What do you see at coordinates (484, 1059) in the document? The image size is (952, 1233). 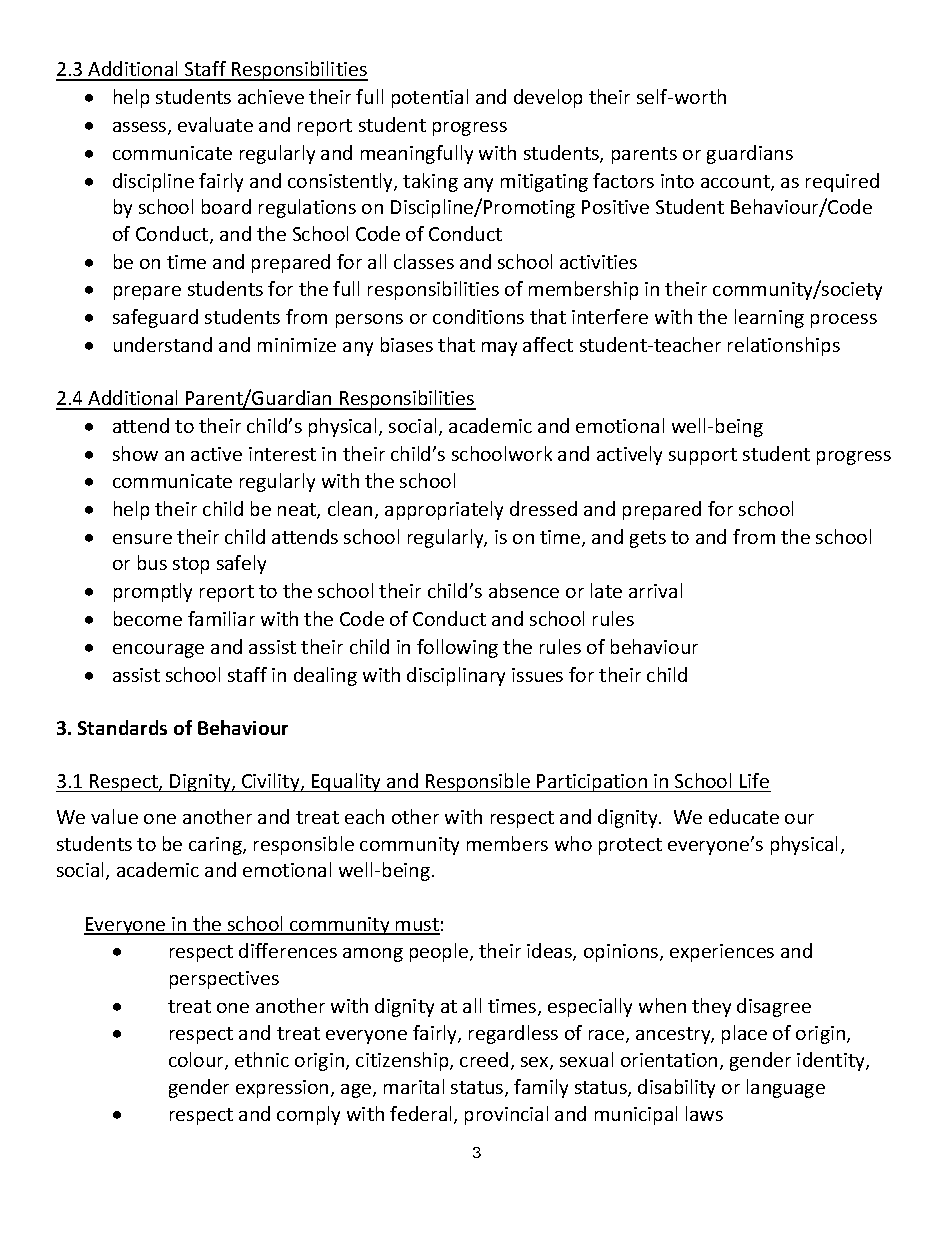 I see `creed` at bounding box center [484, 1059].
